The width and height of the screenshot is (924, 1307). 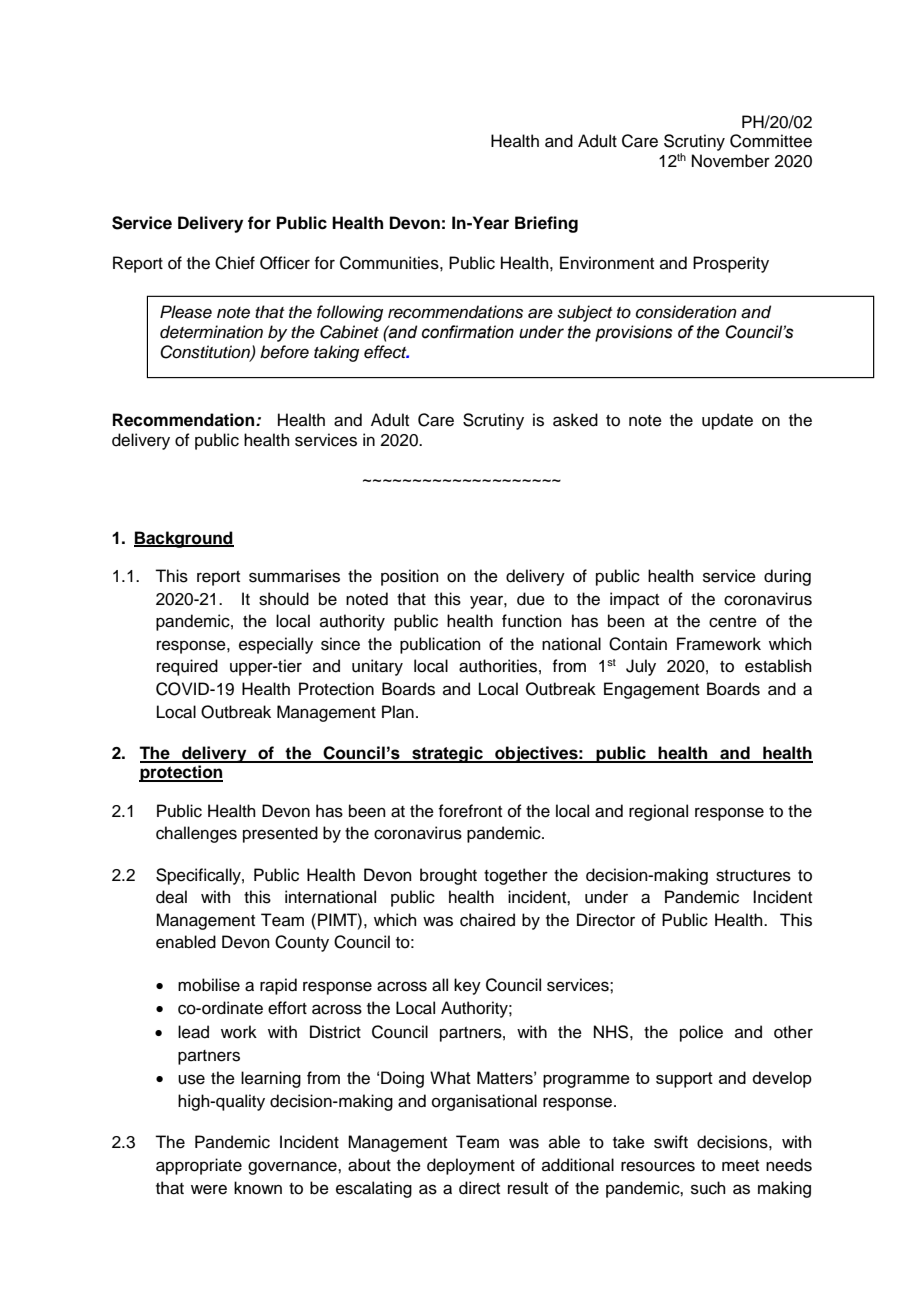 I want to click on especially, so click(x=276, y=645).
